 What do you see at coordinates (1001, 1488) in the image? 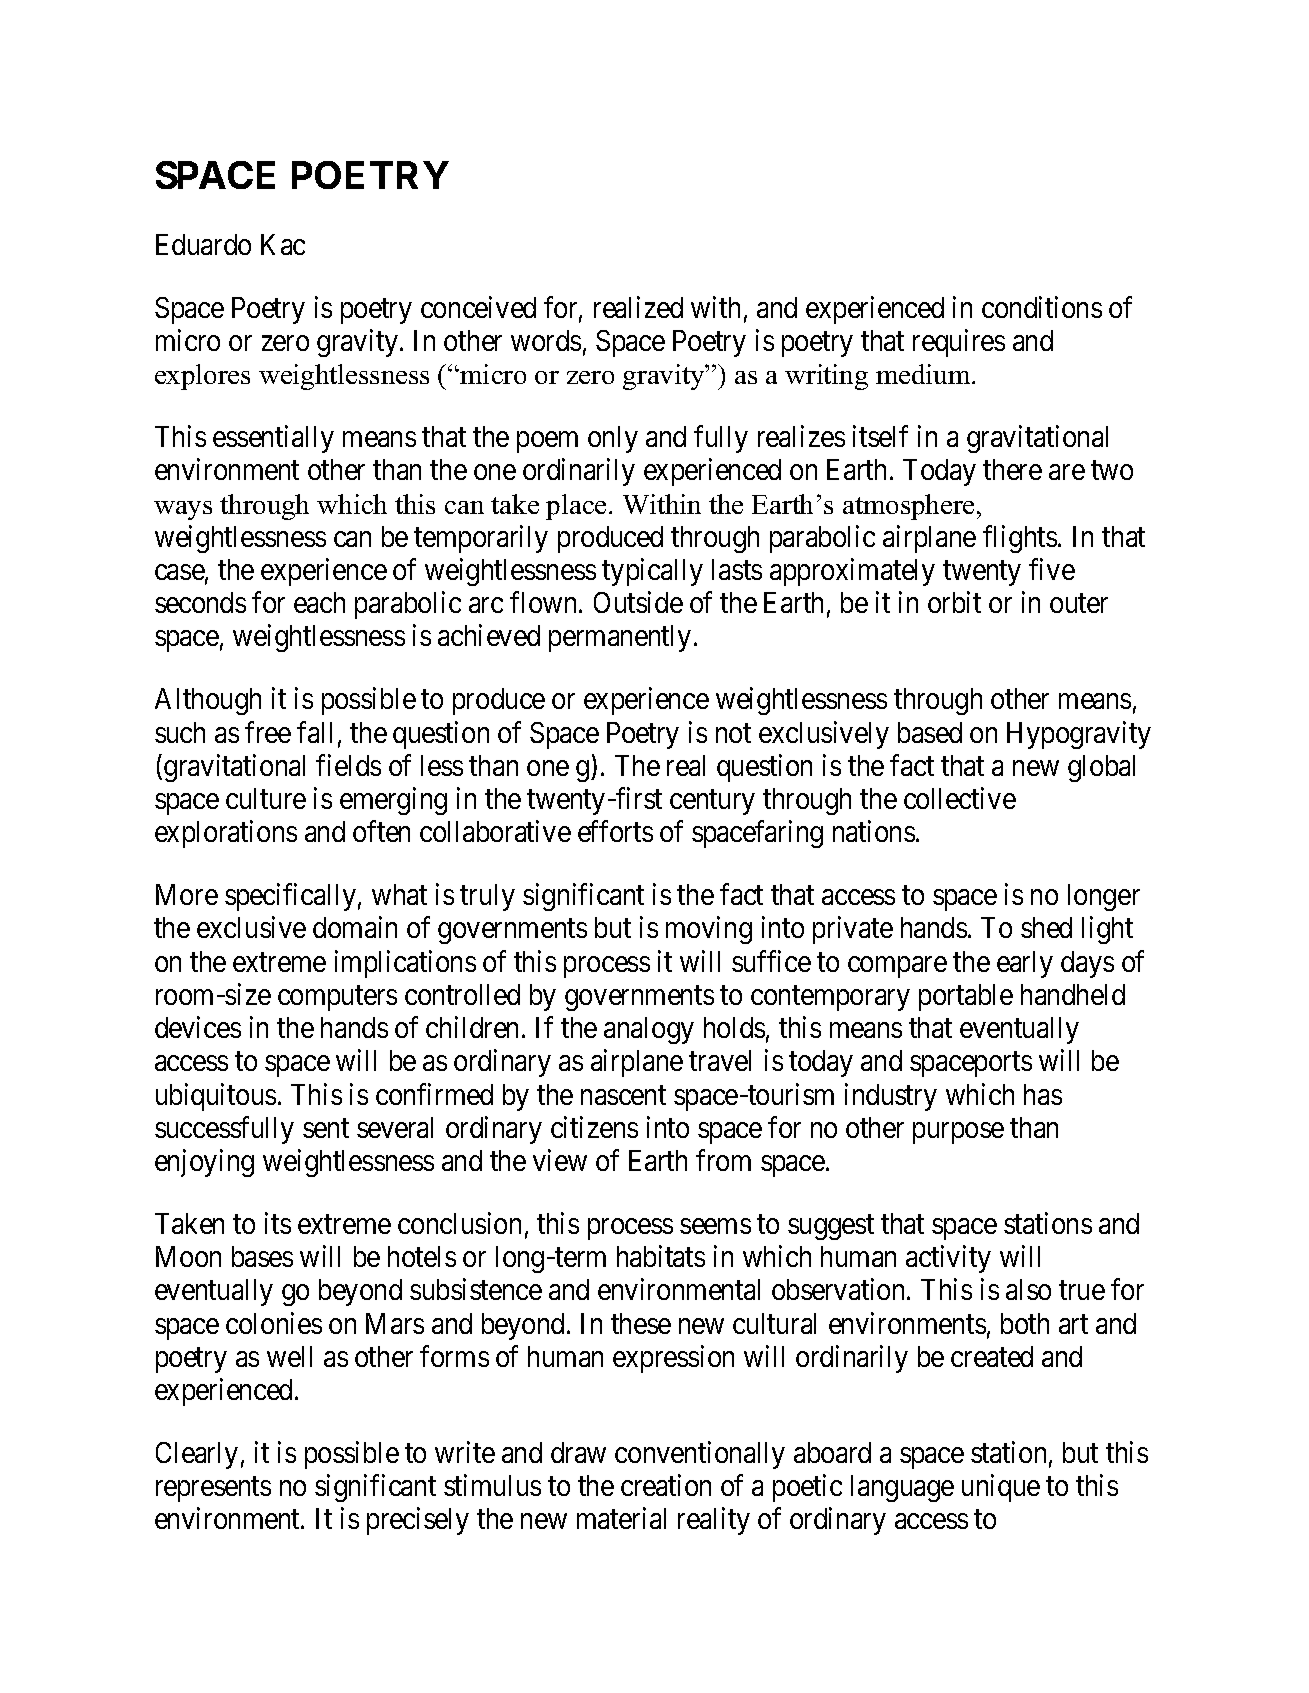
I see `unique` at bounding box center [1001, 1488].
